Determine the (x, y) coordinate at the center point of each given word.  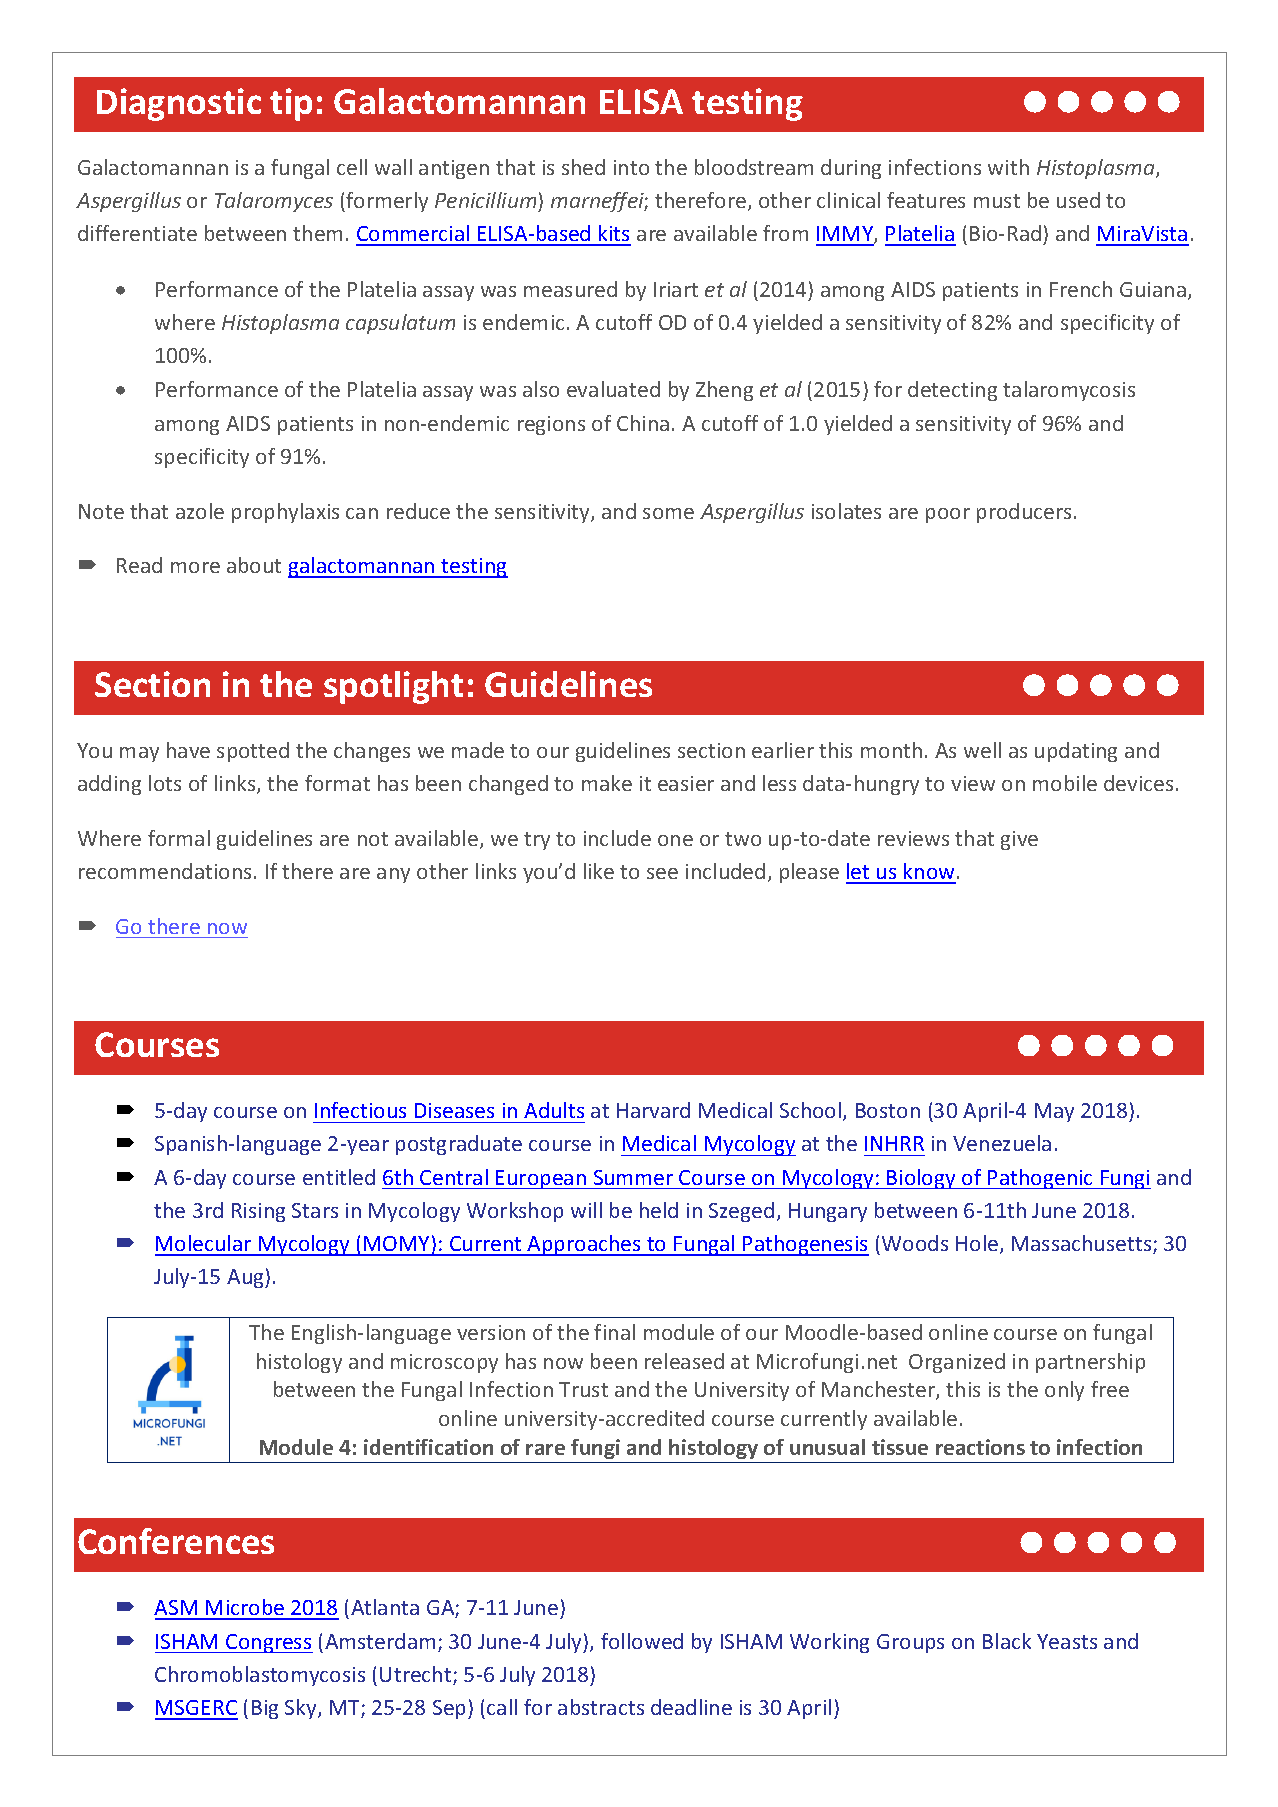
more (195, 567)
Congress (268, 1643)
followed (642, 1641)
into (631, 167)
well (982, 750)
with (1008, 167)
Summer (633, 1177)
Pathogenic (1041, 1179)
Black (1007, 1641)
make (607, 783)
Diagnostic (179, 104)
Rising (258, 1212)
